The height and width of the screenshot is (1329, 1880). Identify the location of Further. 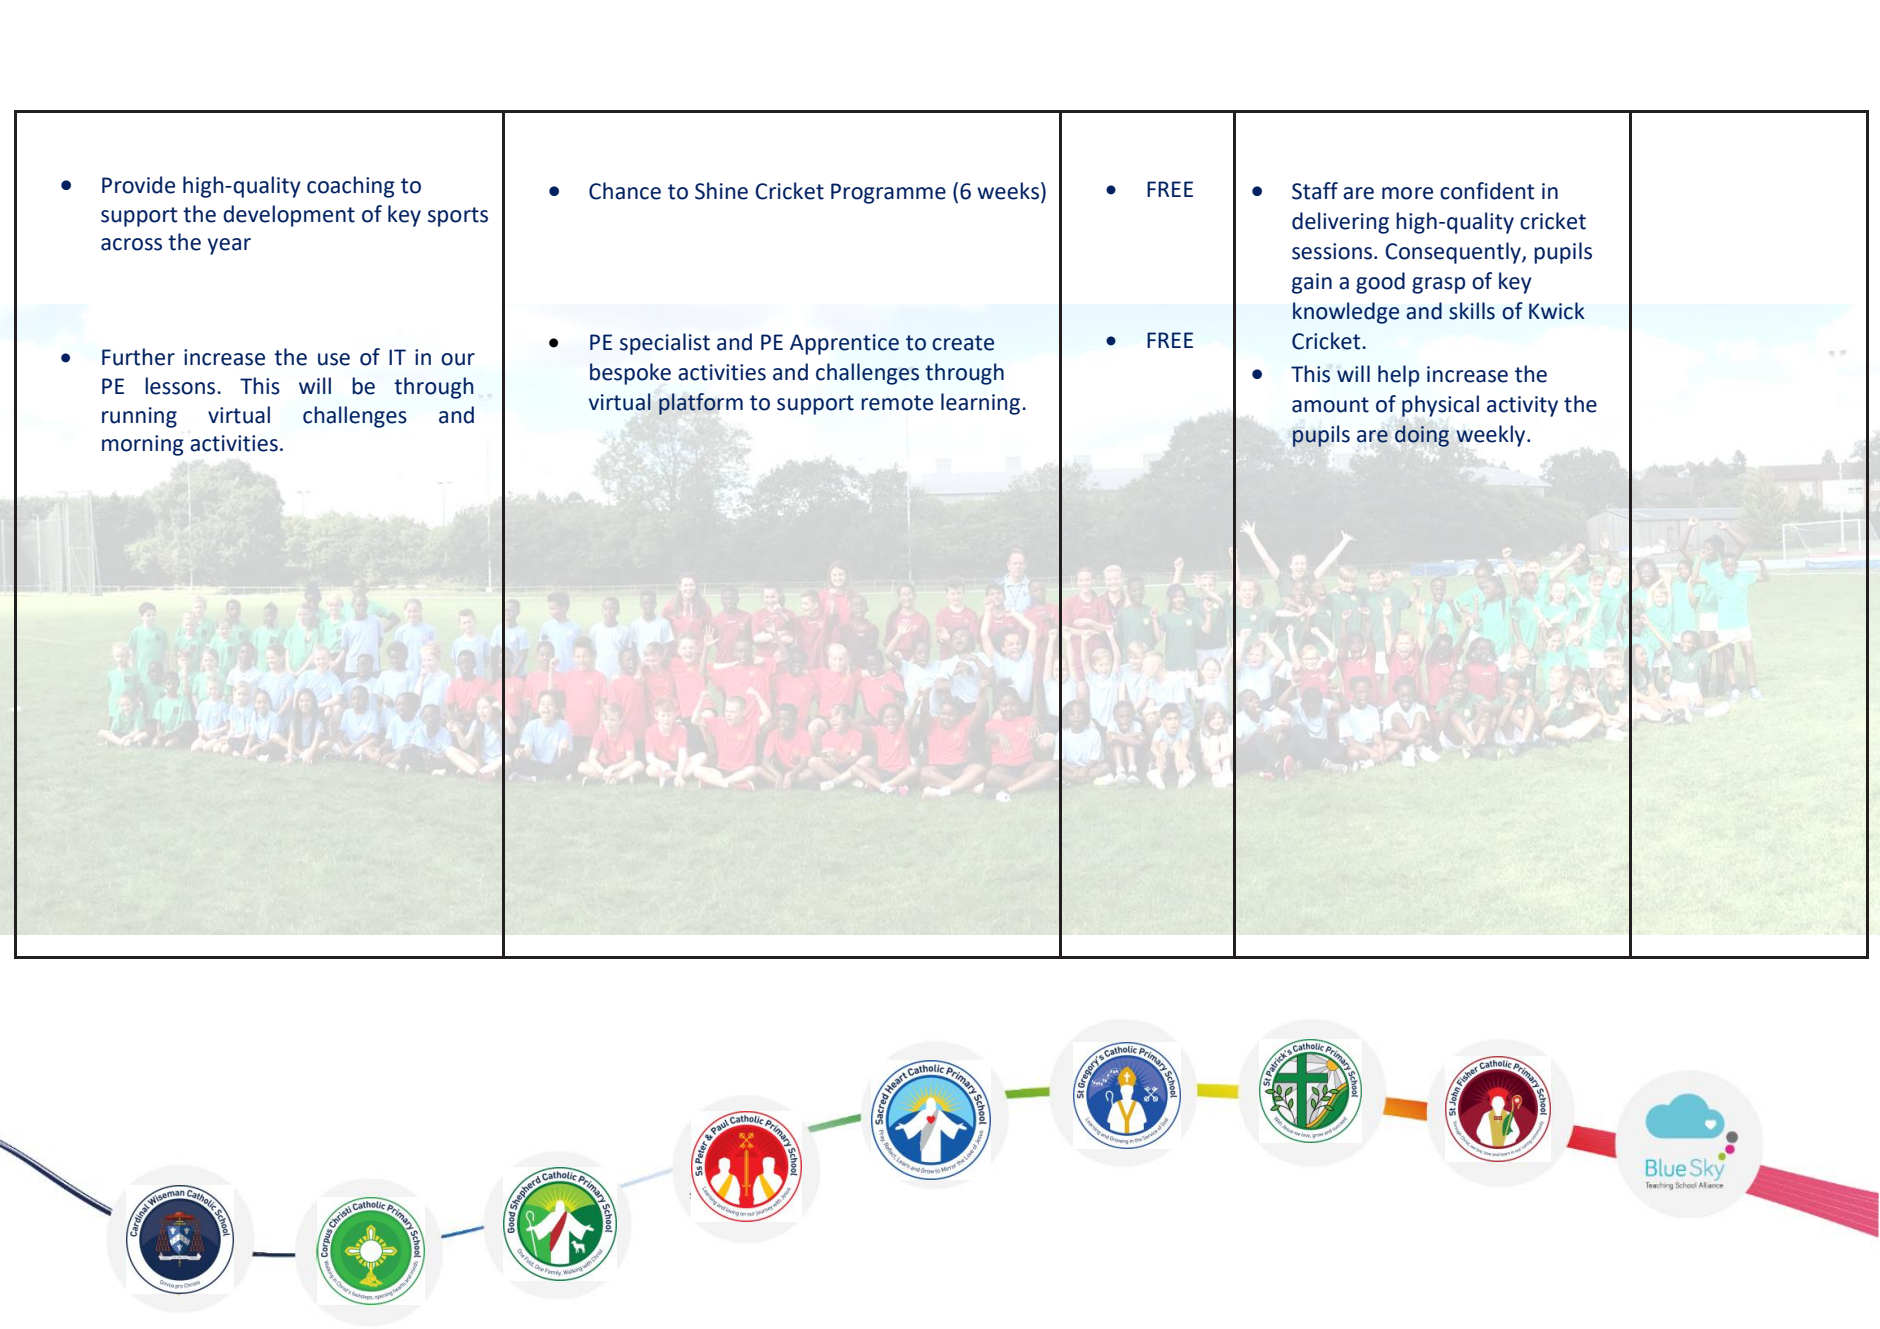
(138, 357).
